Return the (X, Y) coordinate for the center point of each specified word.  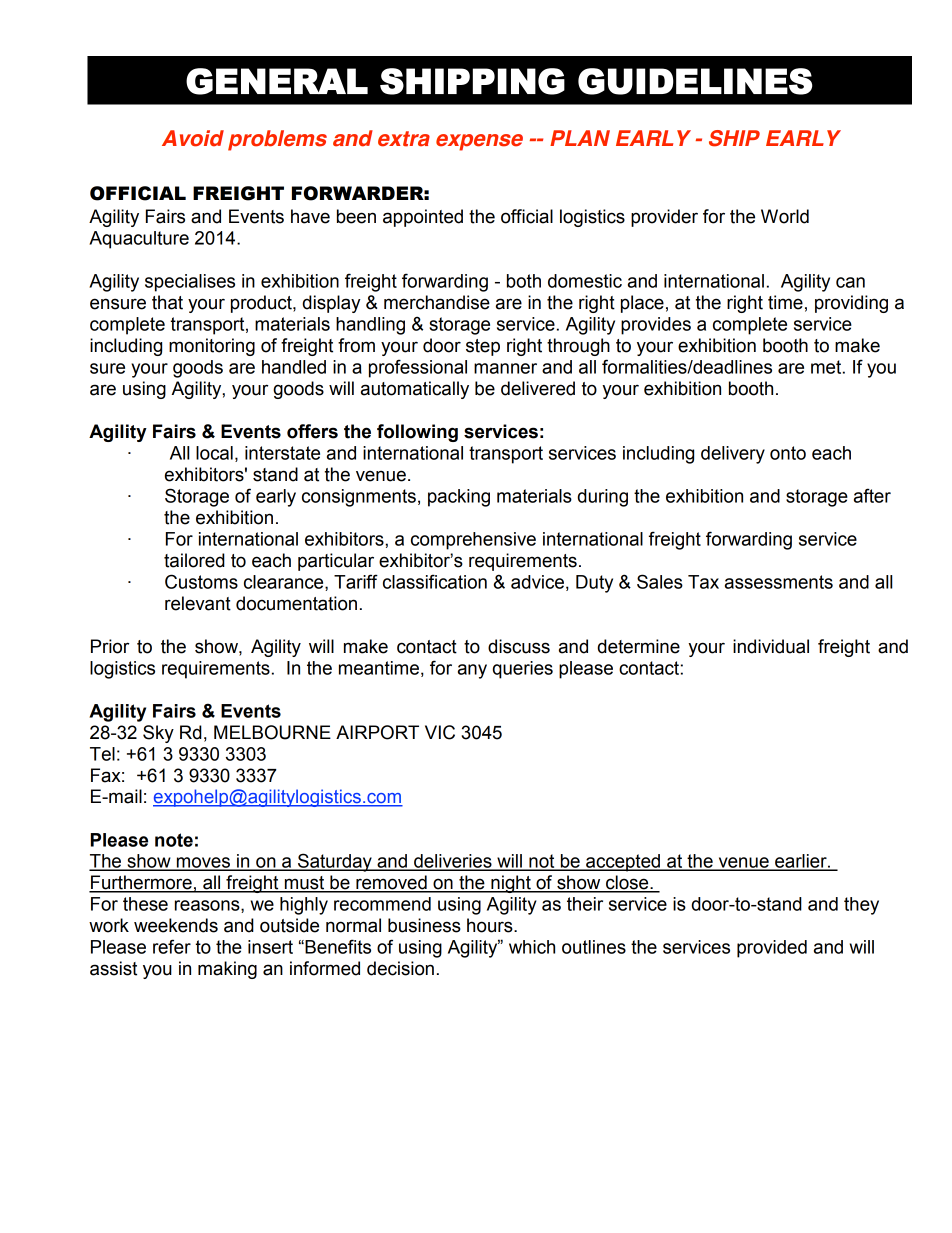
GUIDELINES (695, 81)
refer (172, 946)
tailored (194, 560)
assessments (779, 582)
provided (772, 949)
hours (491, 925)
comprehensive (473, 541)
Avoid (193, 138)
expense (479, 142)
